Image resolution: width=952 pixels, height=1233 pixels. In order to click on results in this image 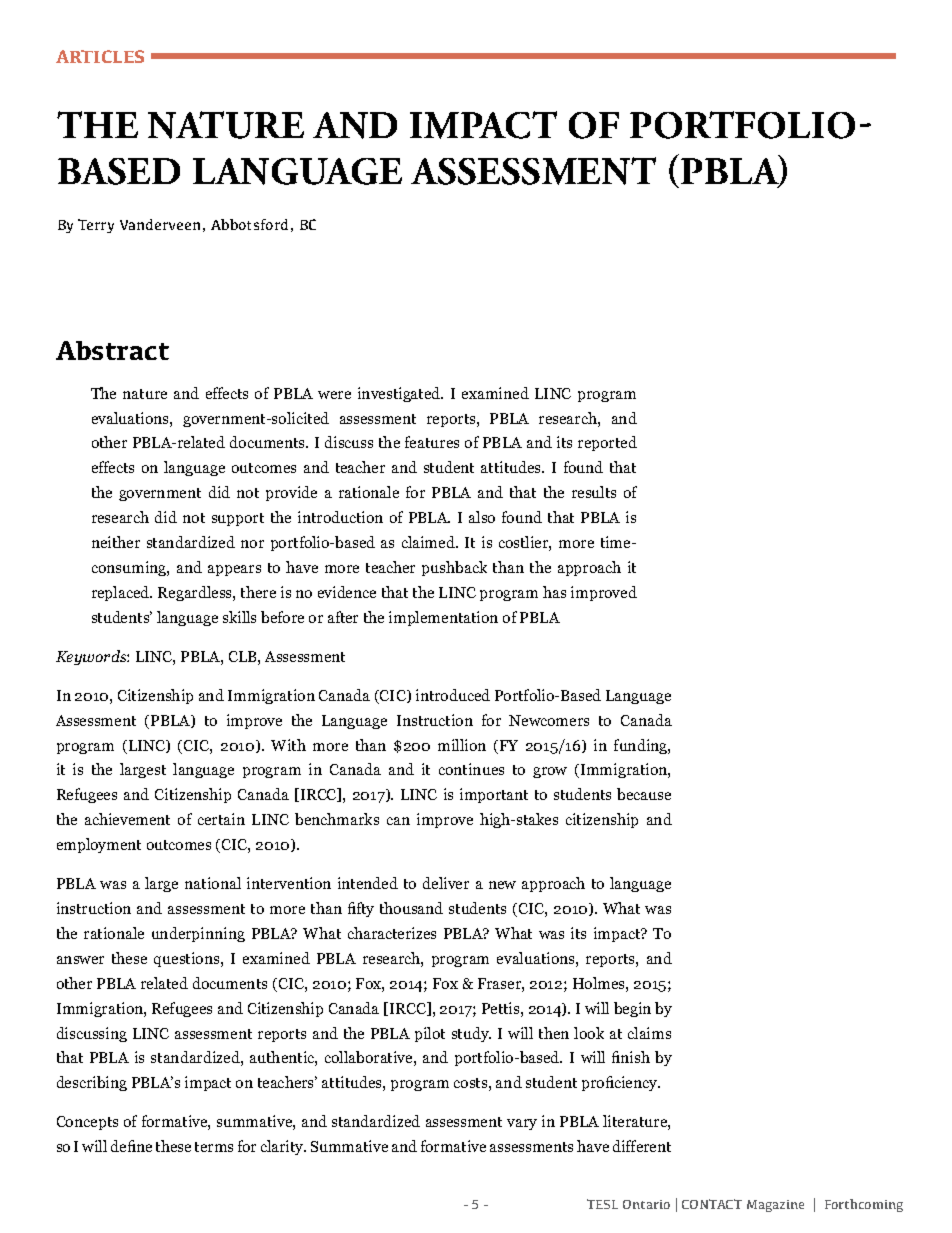, I will do `click(594, 492)`.
